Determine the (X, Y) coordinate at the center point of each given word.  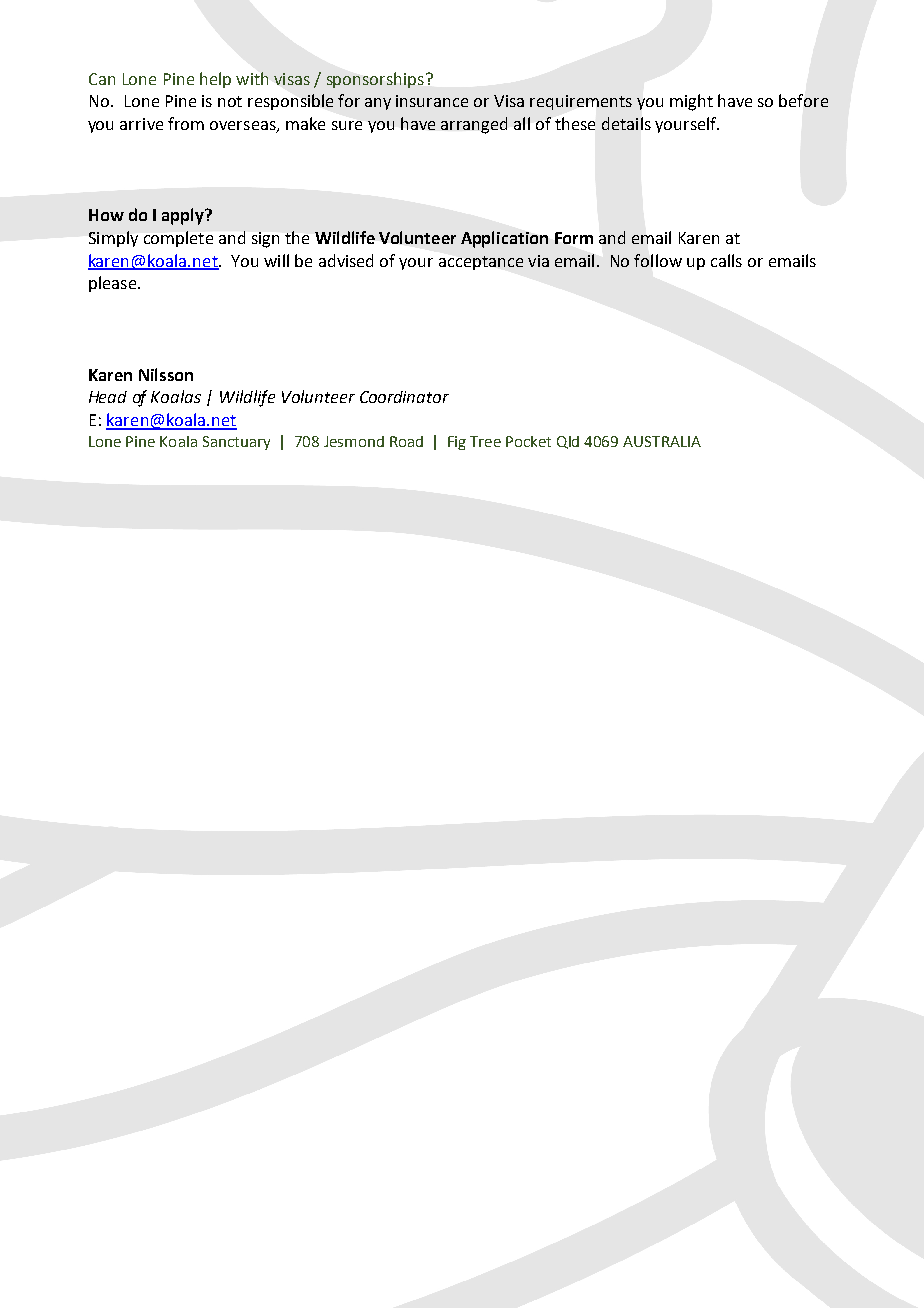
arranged (474, 125)
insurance (432, 101)
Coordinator (404, 397)
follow (658, 260)
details (626, 123)
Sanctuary (236, 443)
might (691, 102)
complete (178, 239)
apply (184, 216)
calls (726, 260)
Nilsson (166, 374)
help (215, 80)
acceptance (481, 263)
